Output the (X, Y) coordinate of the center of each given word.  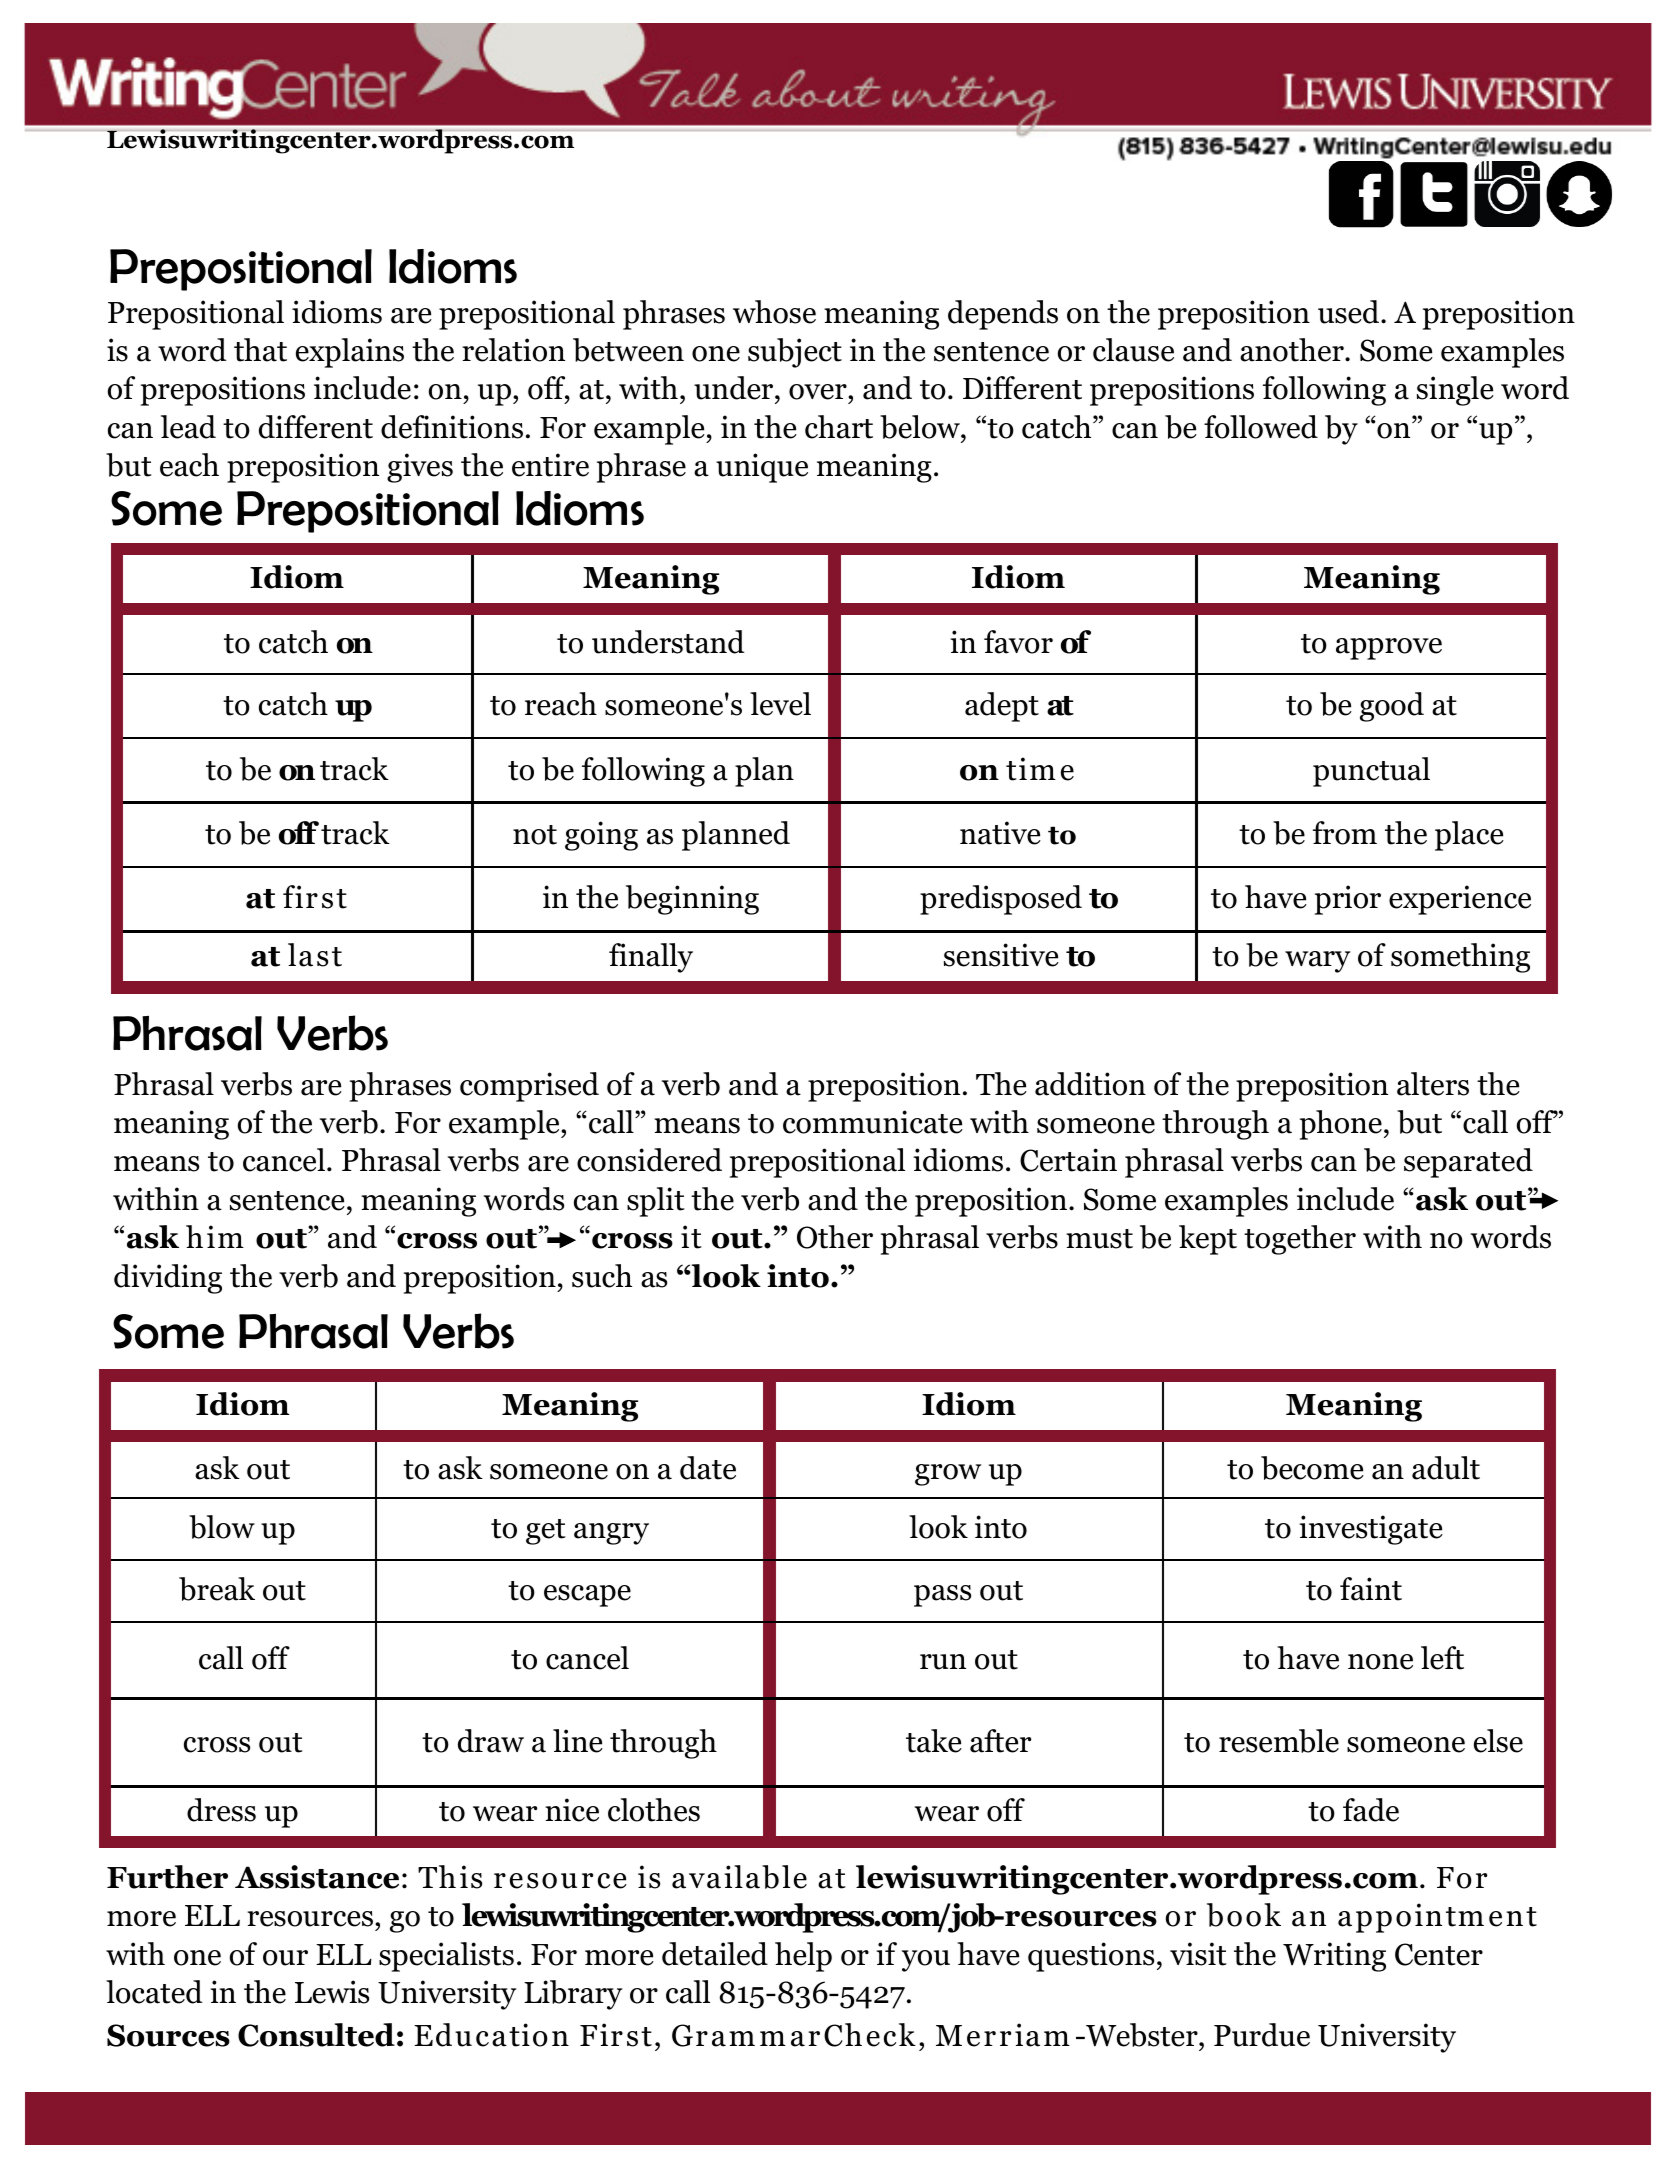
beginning (692, 900)
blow (222, 1527)
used (1350, 312)
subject (795, 353)
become (1312, 1468)
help (803, 1957)
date (708, 1468)
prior (1348, 900)
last (315, 955)
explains (350, 353)
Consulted (316, 2035)
